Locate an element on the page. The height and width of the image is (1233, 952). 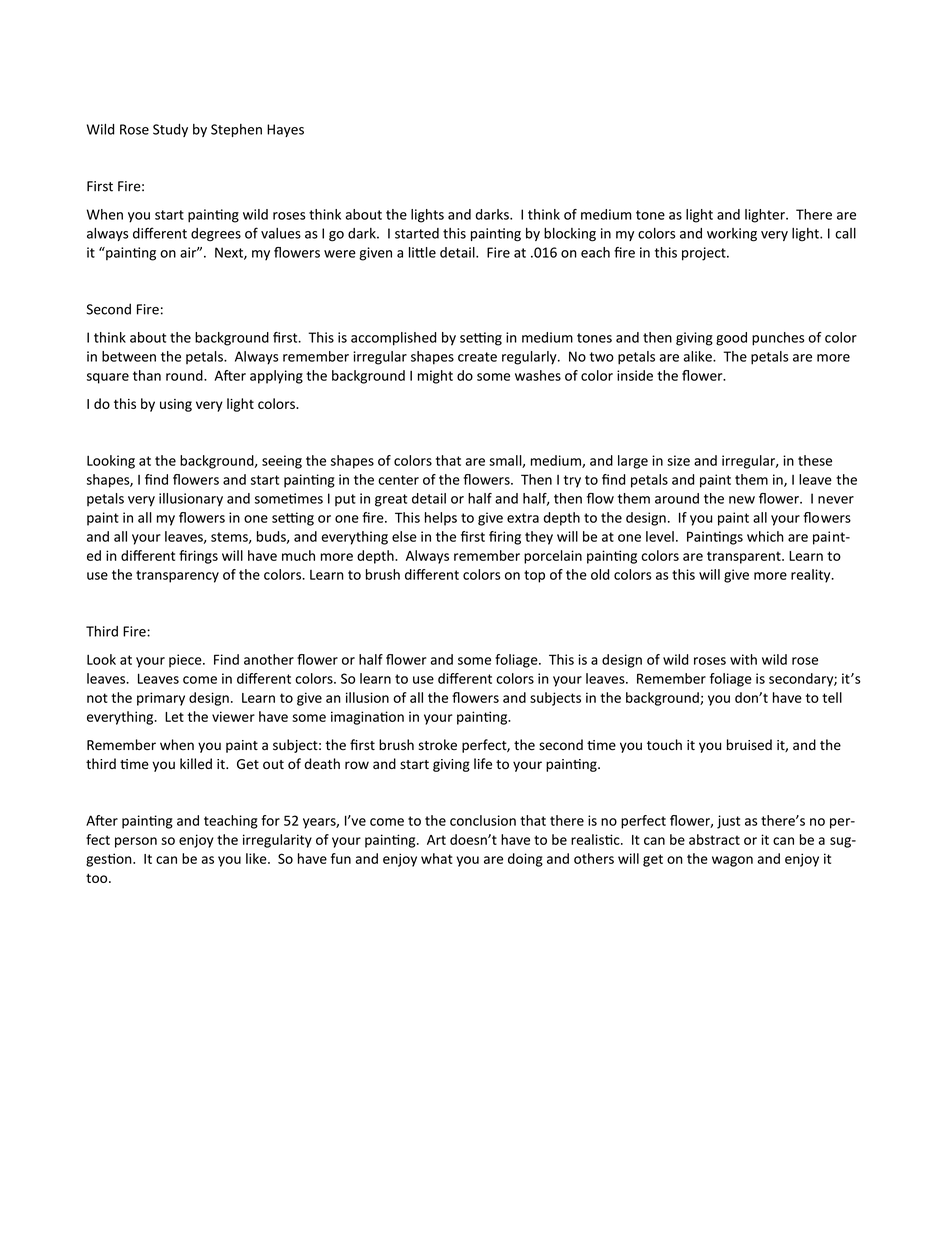
what is located at coordinates (437, 858).
